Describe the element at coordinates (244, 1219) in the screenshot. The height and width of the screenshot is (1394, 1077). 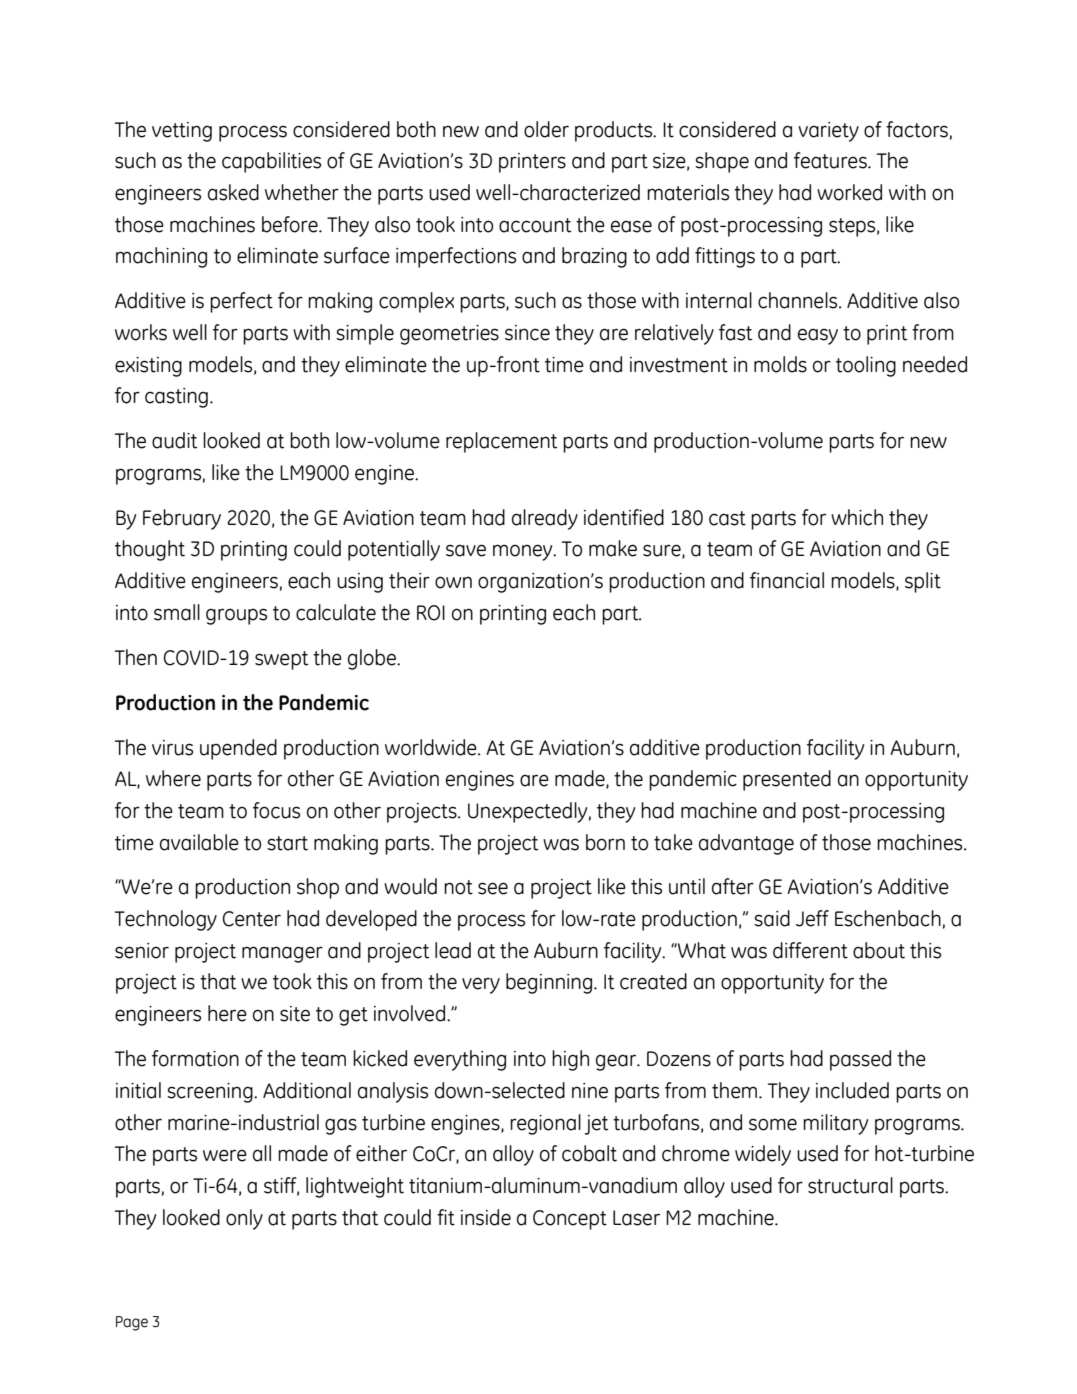
I see `only` at that location.
